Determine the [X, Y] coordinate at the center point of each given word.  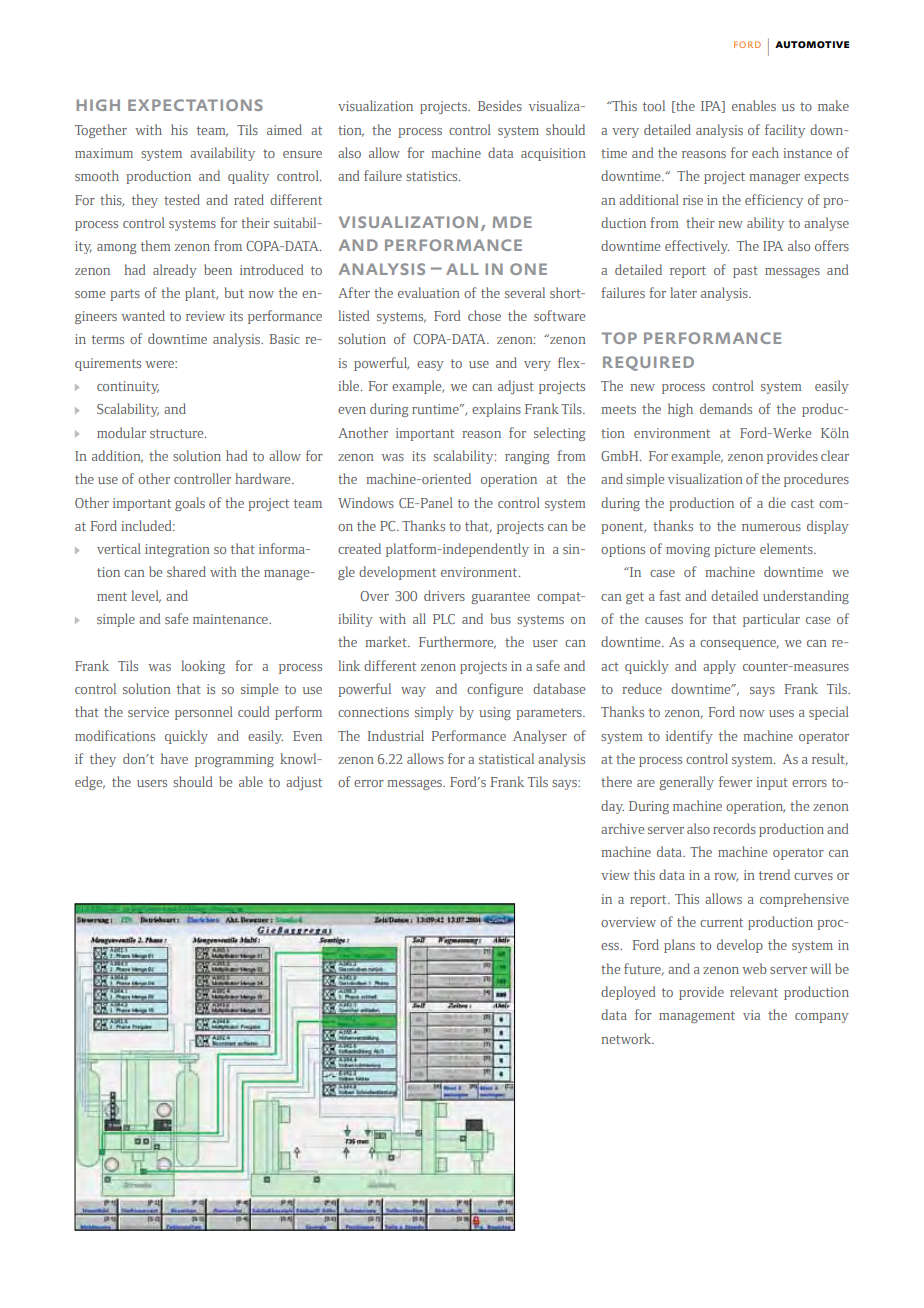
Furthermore [457, 642]
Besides [500, 105]
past [745, 272]
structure [178, 433]
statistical [506, 758]
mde [512, 222]
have [174, 758]
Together [101, 131]
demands [726, 408]
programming [234, 760]
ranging [527, 457]
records [734, 828]
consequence [739, 645]
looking [203, 667]
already [175, 271]
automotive [812, 44]
